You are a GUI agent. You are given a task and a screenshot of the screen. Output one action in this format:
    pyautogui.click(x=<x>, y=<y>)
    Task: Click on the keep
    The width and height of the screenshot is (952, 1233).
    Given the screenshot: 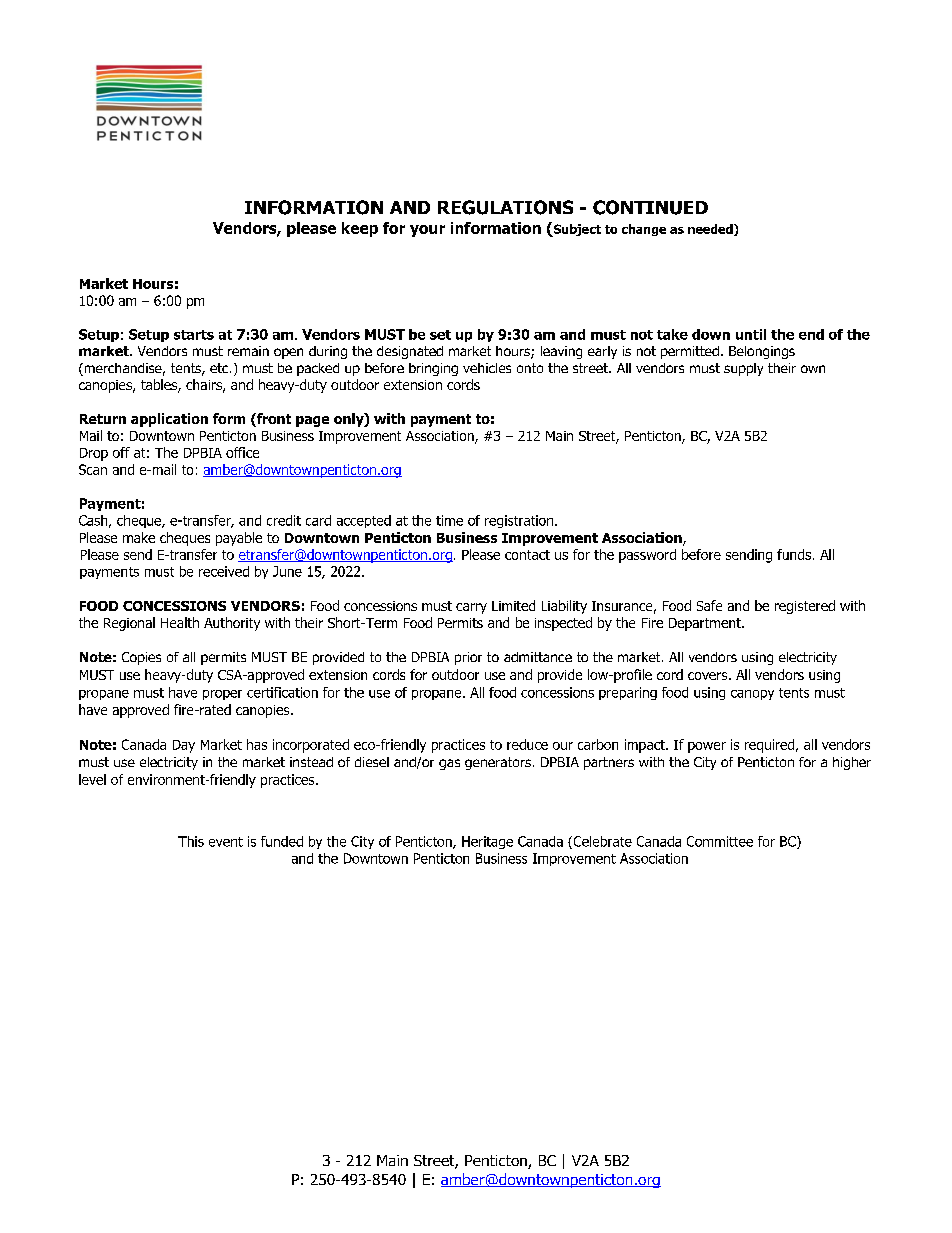 What is the action you would take?
    pyautogui.click(x=360, y=229)
